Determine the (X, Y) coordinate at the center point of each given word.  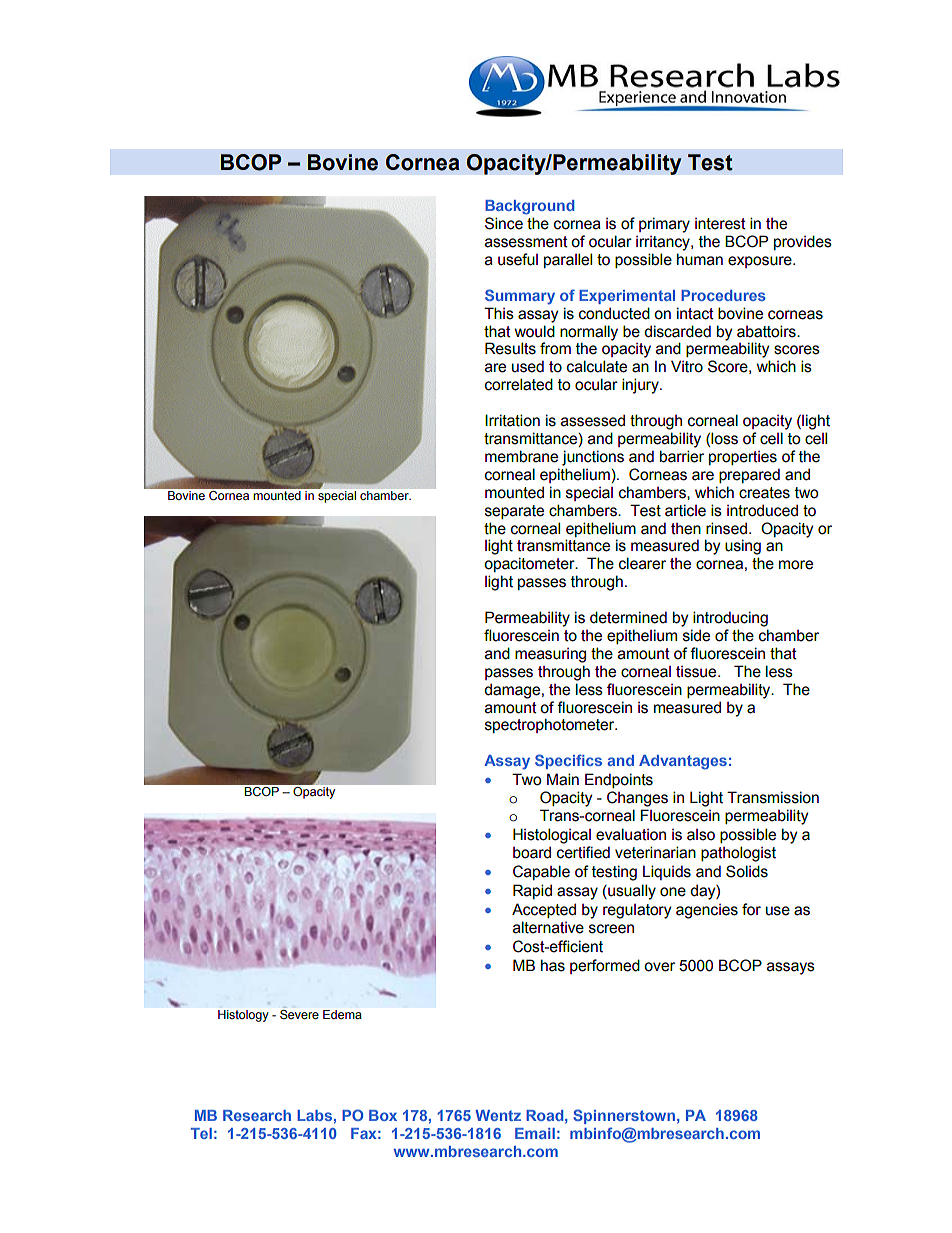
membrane (521, 456)
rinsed (726, 528)
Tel (201, 1133)
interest (720, 224)
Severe (299, 1013)
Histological (552, 836)
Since (504, 223)
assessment (526, 242)
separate (514, 512)
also (701, 835)
